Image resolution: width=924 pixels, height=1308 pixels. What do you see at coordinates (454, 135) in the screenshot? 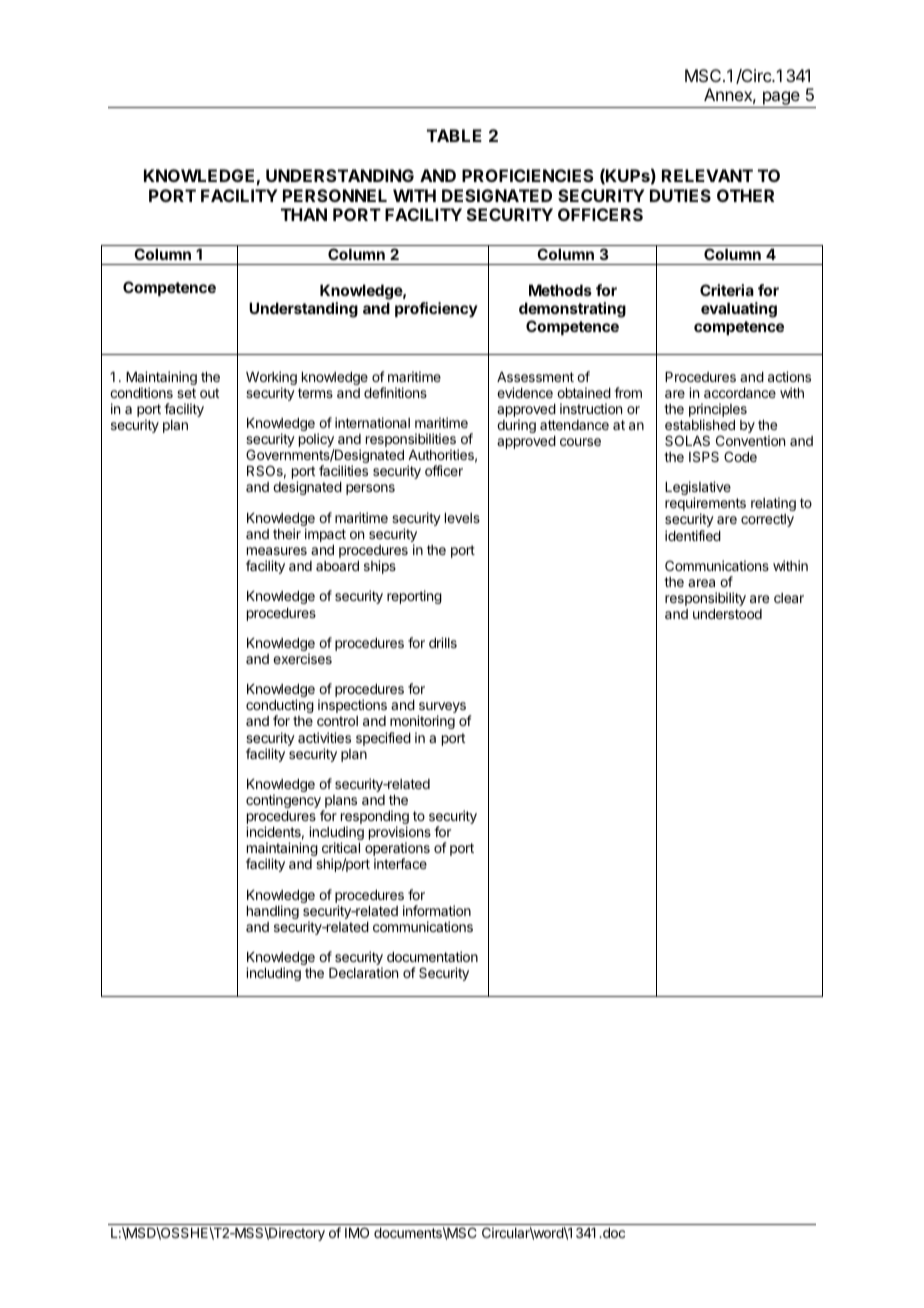
I see `TABLE` at bounding box center [454, 135].
